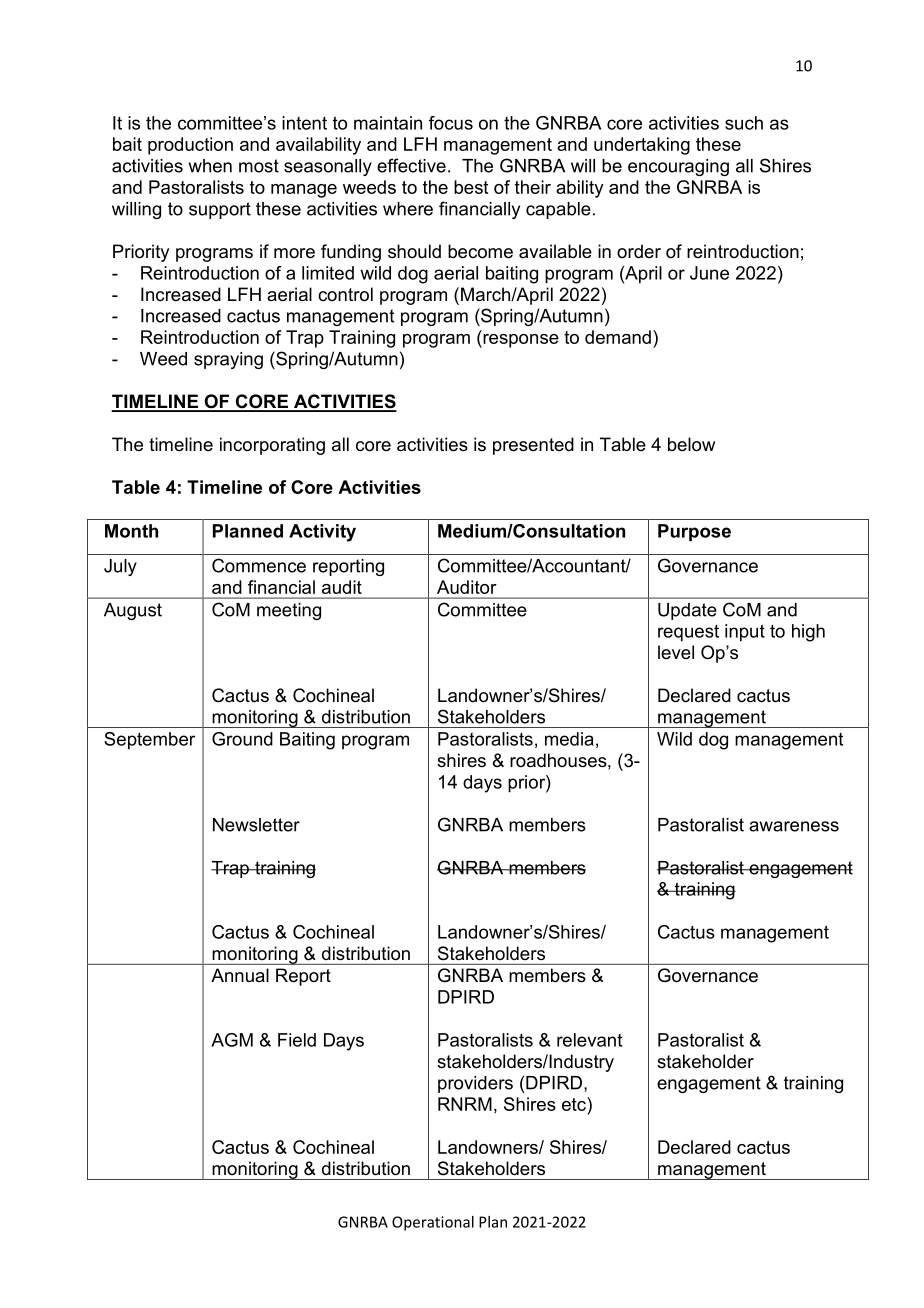 The height and width of the screenshot is (1308, 924). I want to click on when, so click(210, 166).
